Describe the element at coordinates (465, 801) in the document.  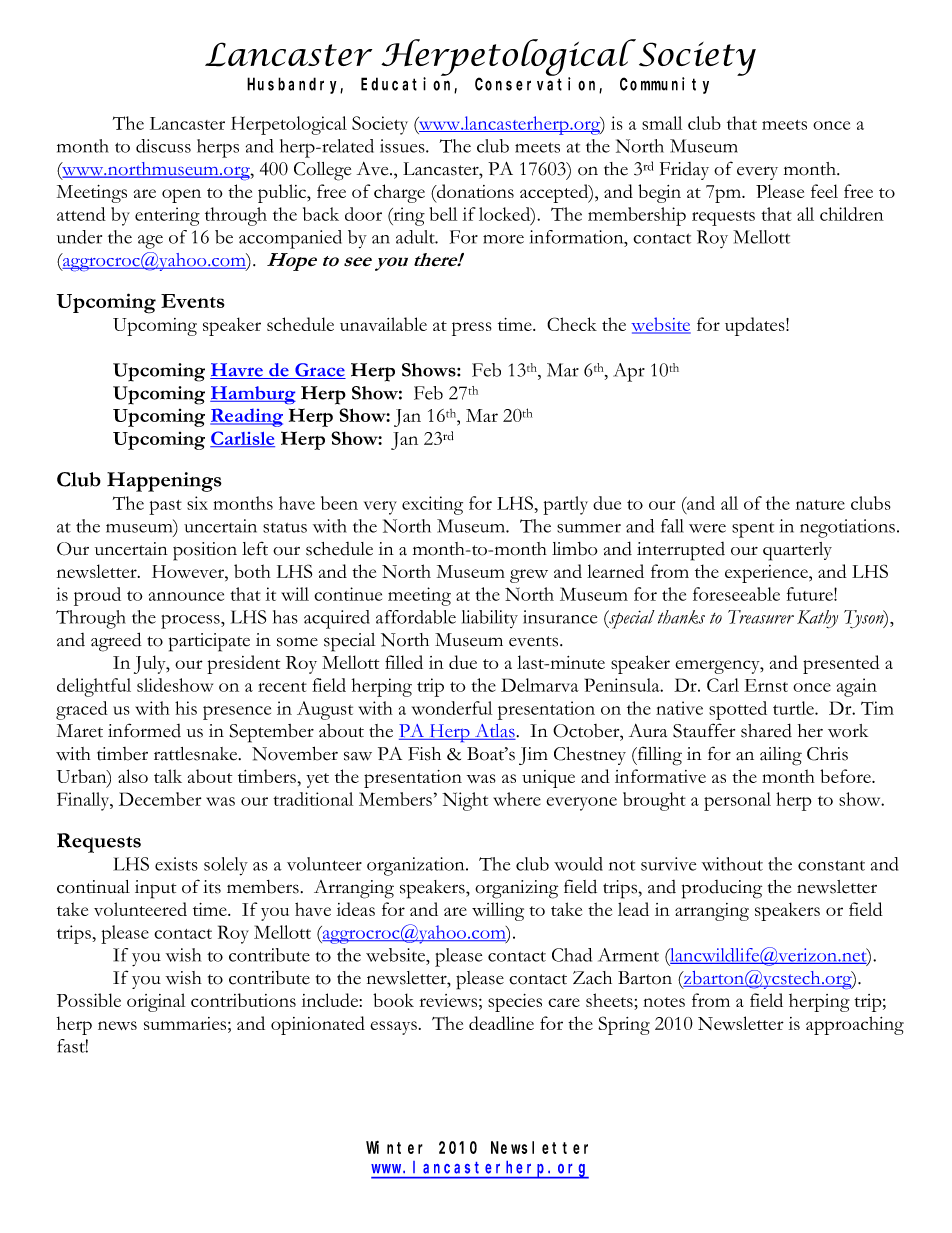
I see `Night` at that location.
